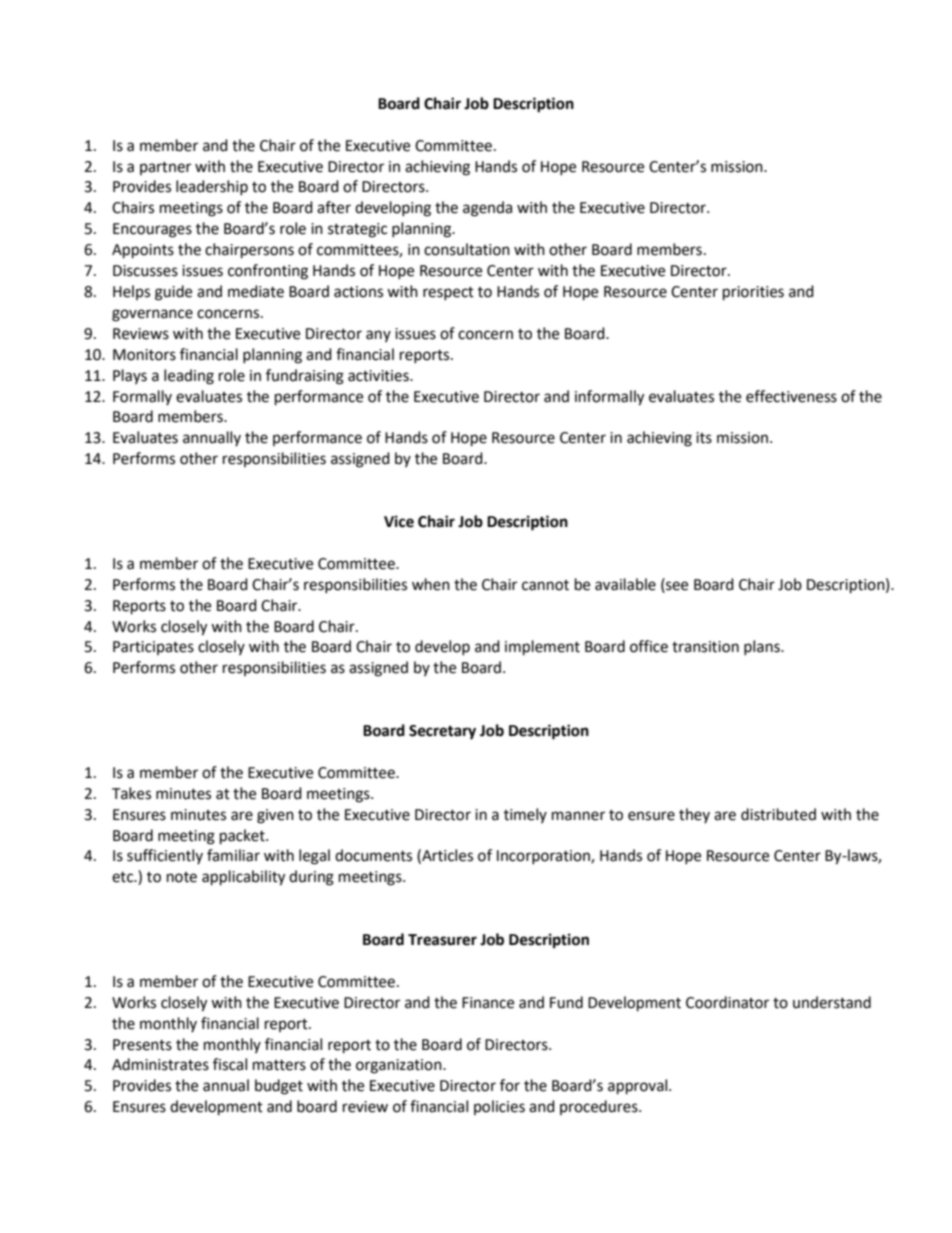 Image resolution: width=952 pixels, height=1233 pixels. I want to click on agenda, so click(487, 209).
